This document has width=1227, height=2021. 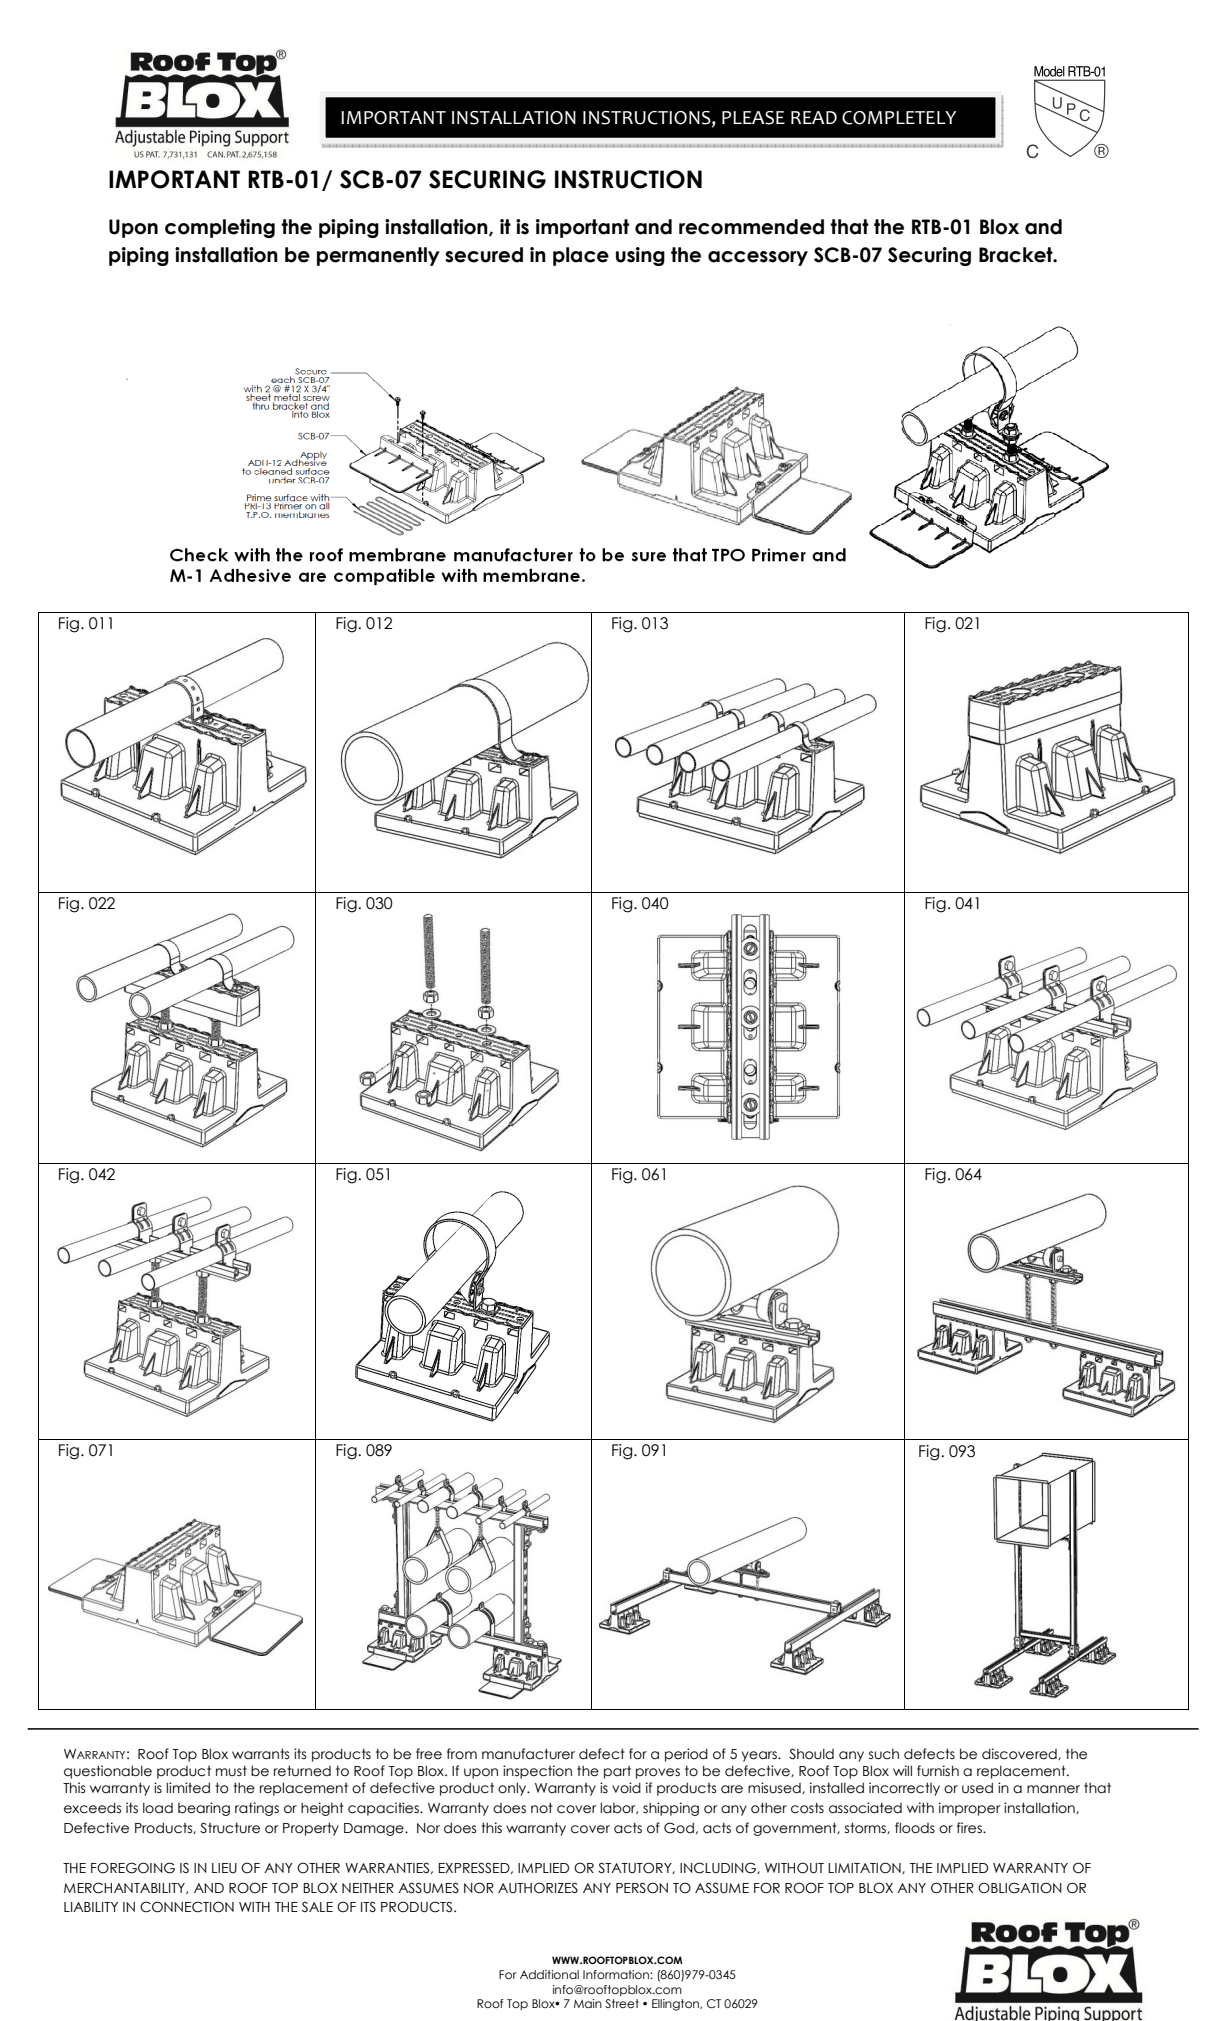 I want to click on COMPLETELY, so click(x=899, y=118).
